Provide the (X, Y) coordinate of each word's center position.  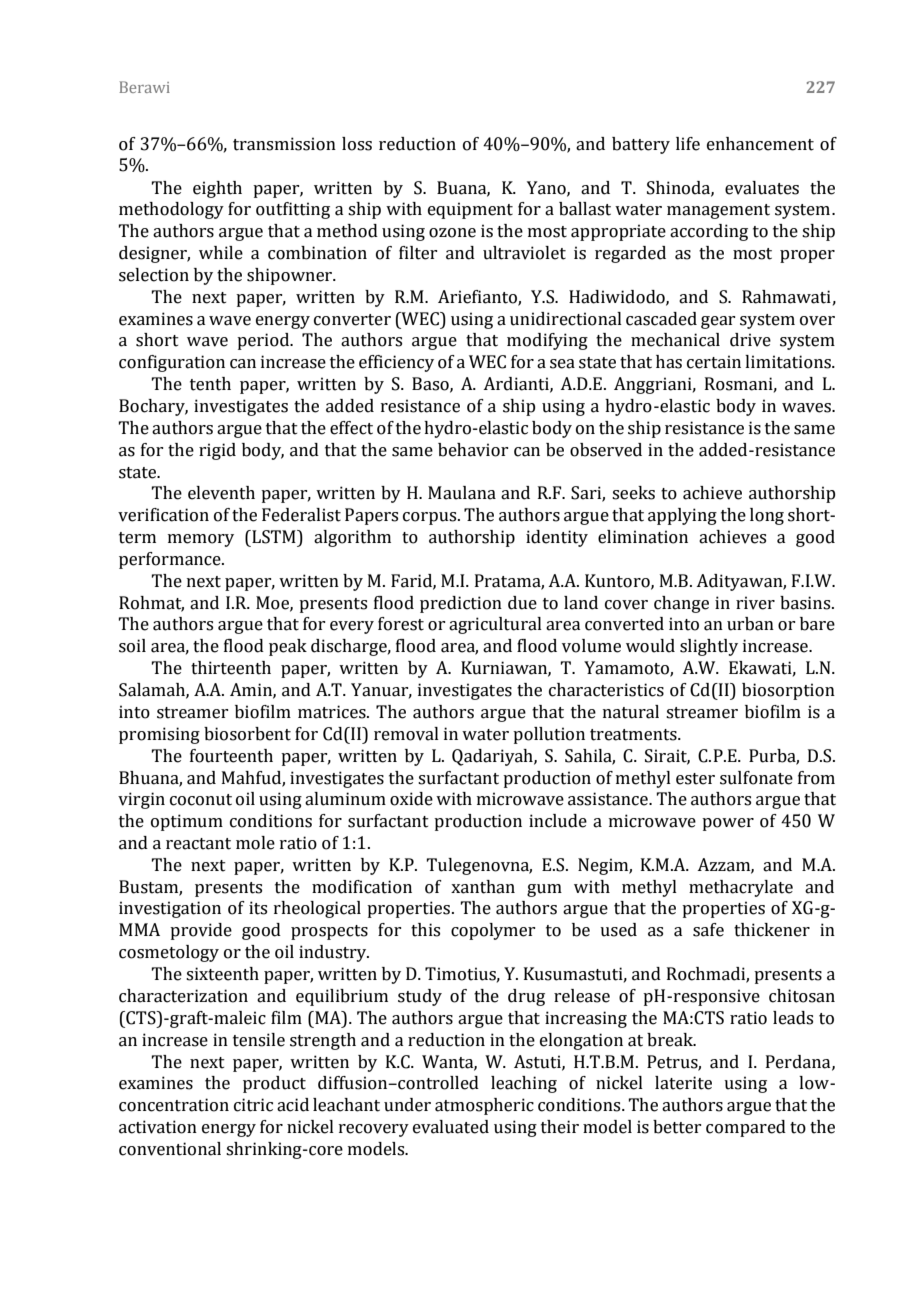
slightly (709, 647)
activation (158, 1127)
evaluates (762, 188)
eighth (217, 189)
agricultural (495, 625)
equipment (470, 210)
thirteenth (231, 668)
